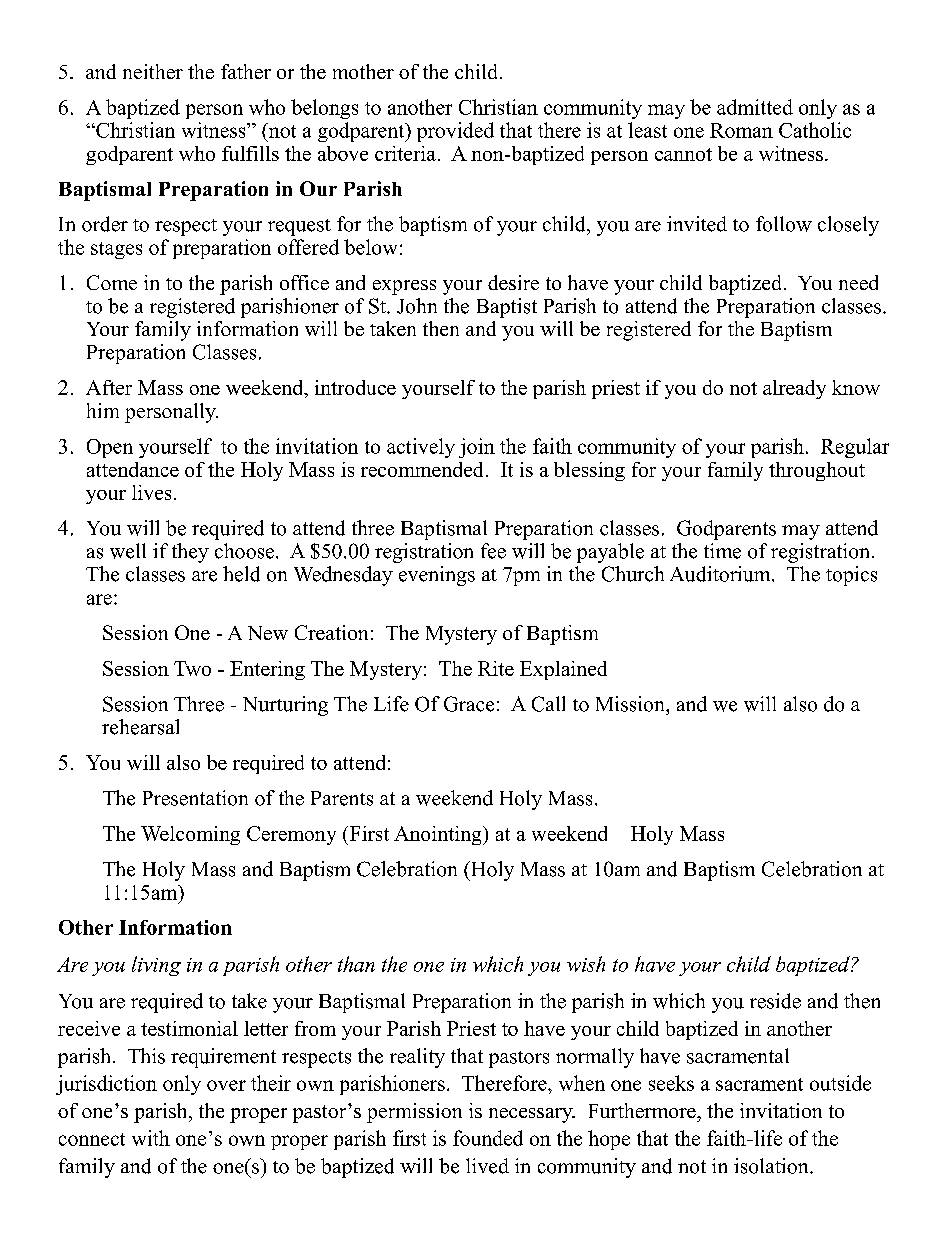  Describe the element at coordinates (794, 389) in the document. I see `already` at that location.
